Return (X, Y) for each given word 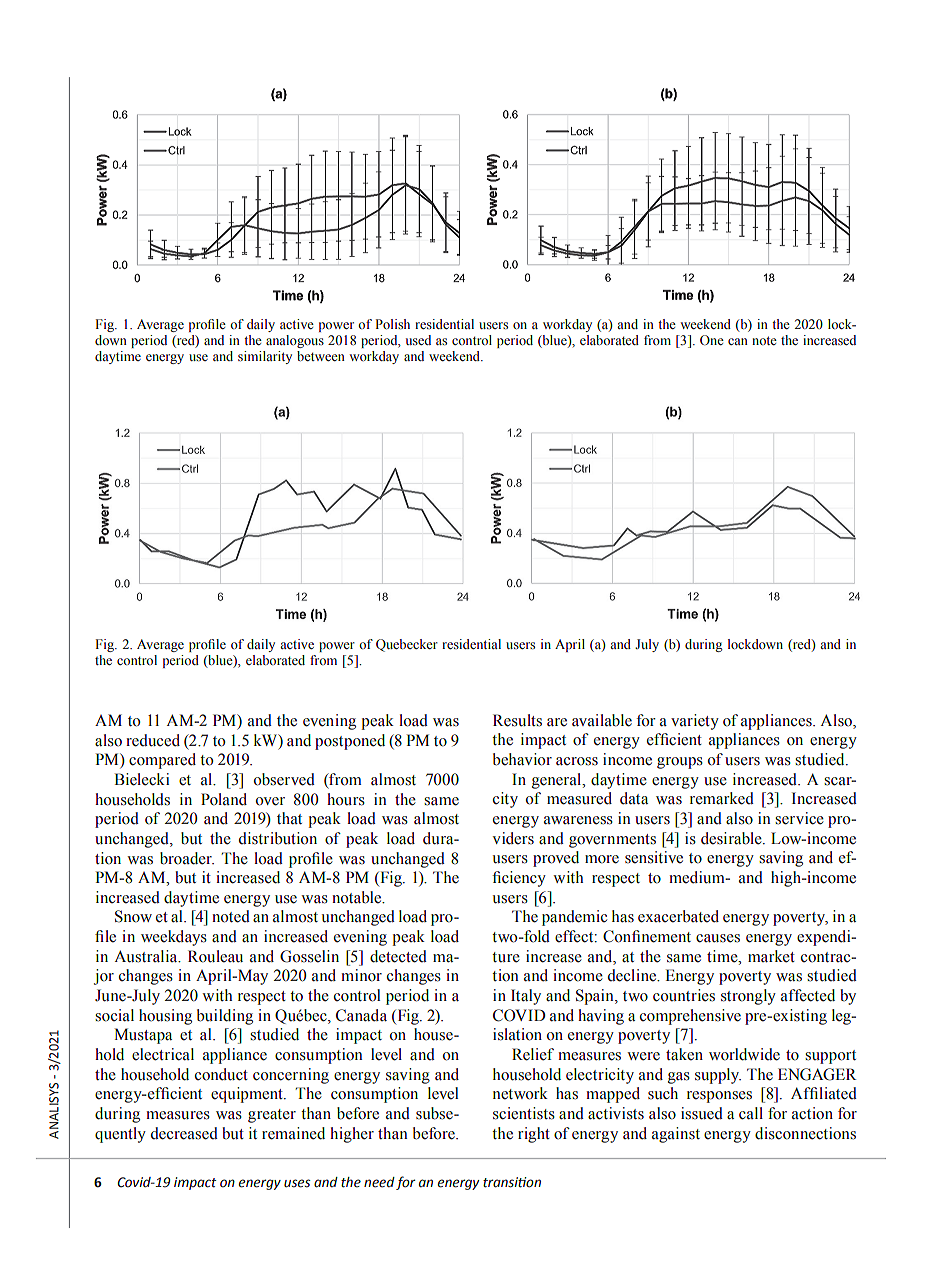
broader (187, 858)
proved (556, 859)
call (751, 1113)
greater (272, 1116)
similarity (265, 357)
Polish (392, 324)
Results (517, 720)
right (534, 1135)
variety (695, 722)
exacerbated (678, 916)
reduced (153, 740)
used (418, 340)
